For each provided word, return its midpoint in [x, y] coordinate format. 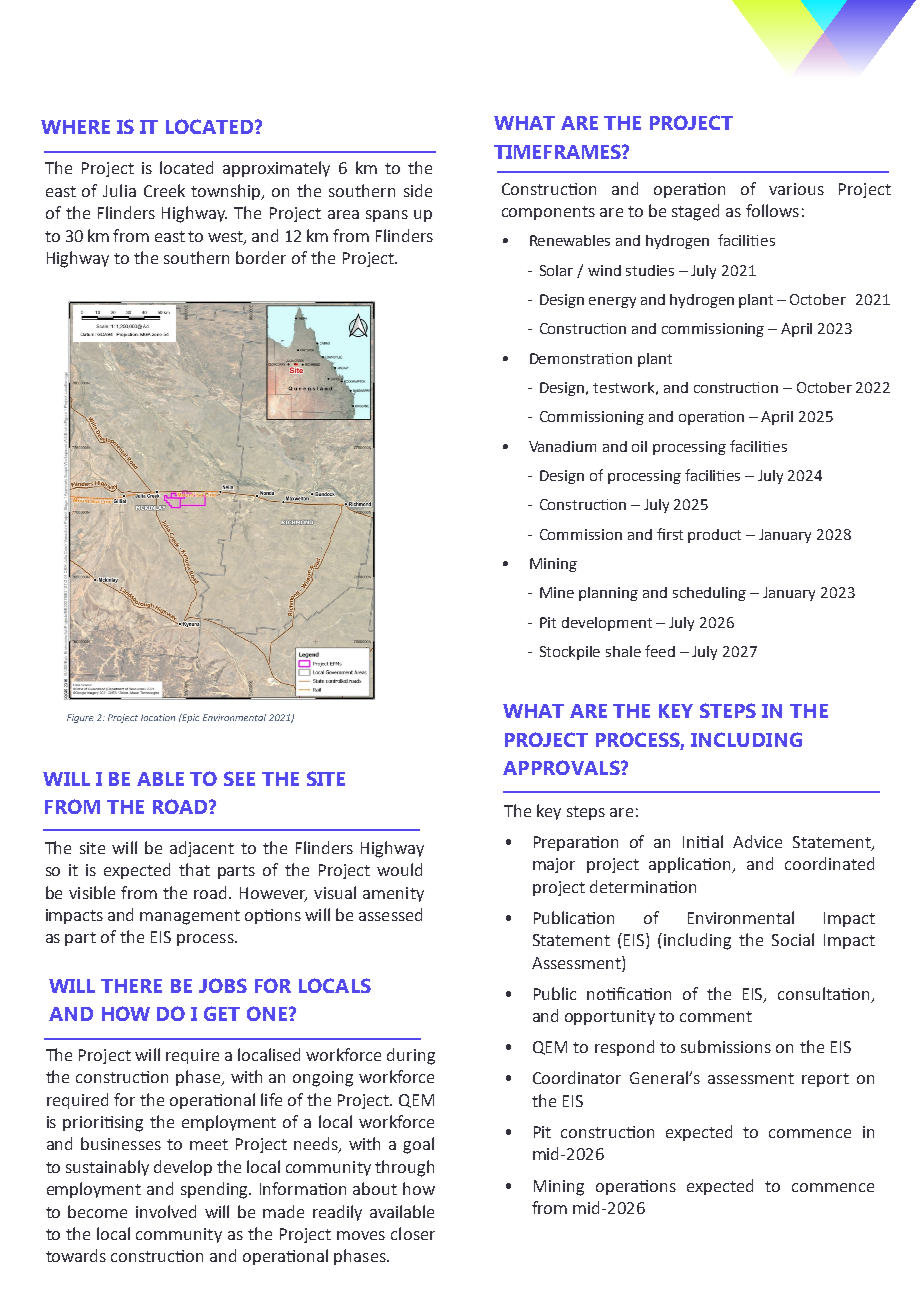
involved [166, 1211]
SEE [239, 778]
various [796, 189]
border [261, 257]
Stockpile [570, 653]
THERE [131, 986]
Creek [164, 190]
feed [660, 651]
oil [639, 446]
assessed [390, 914]
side [418, 190]
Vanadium [562, 446]
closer [413, 1233]
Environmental [741, 917]
